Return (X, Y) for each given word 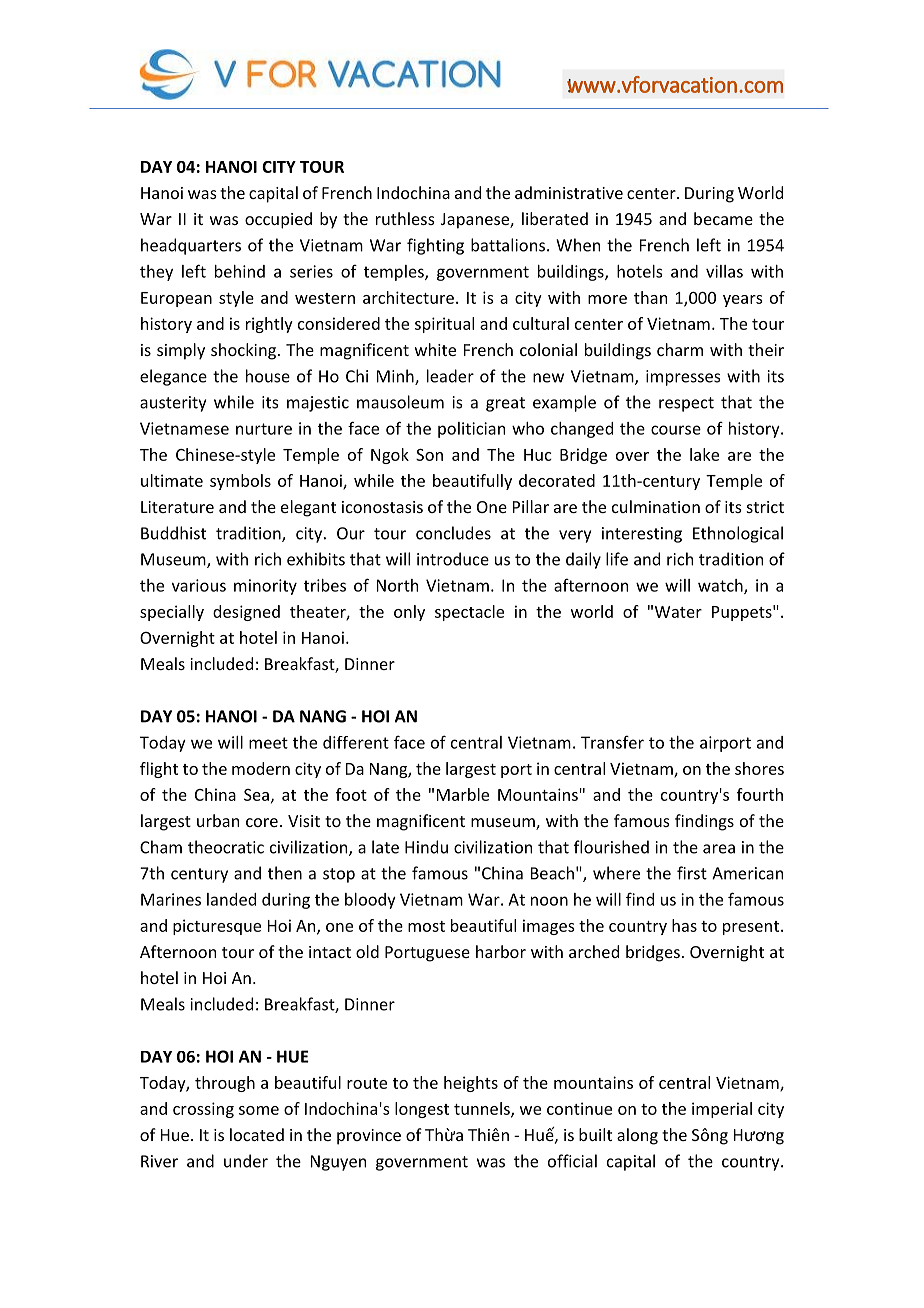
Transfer (612, 742)
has (684, 925)
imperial (722, 1110)
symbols (240, 482)
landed (231, 899)
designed (246, 613)
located (257, 1134)
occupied (278, 220)
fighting (435, 246)
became (723, 218)
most (426, 926)
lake (704, 454)
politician (471, 430)
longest (422, 1110)
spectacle (469, 613)
